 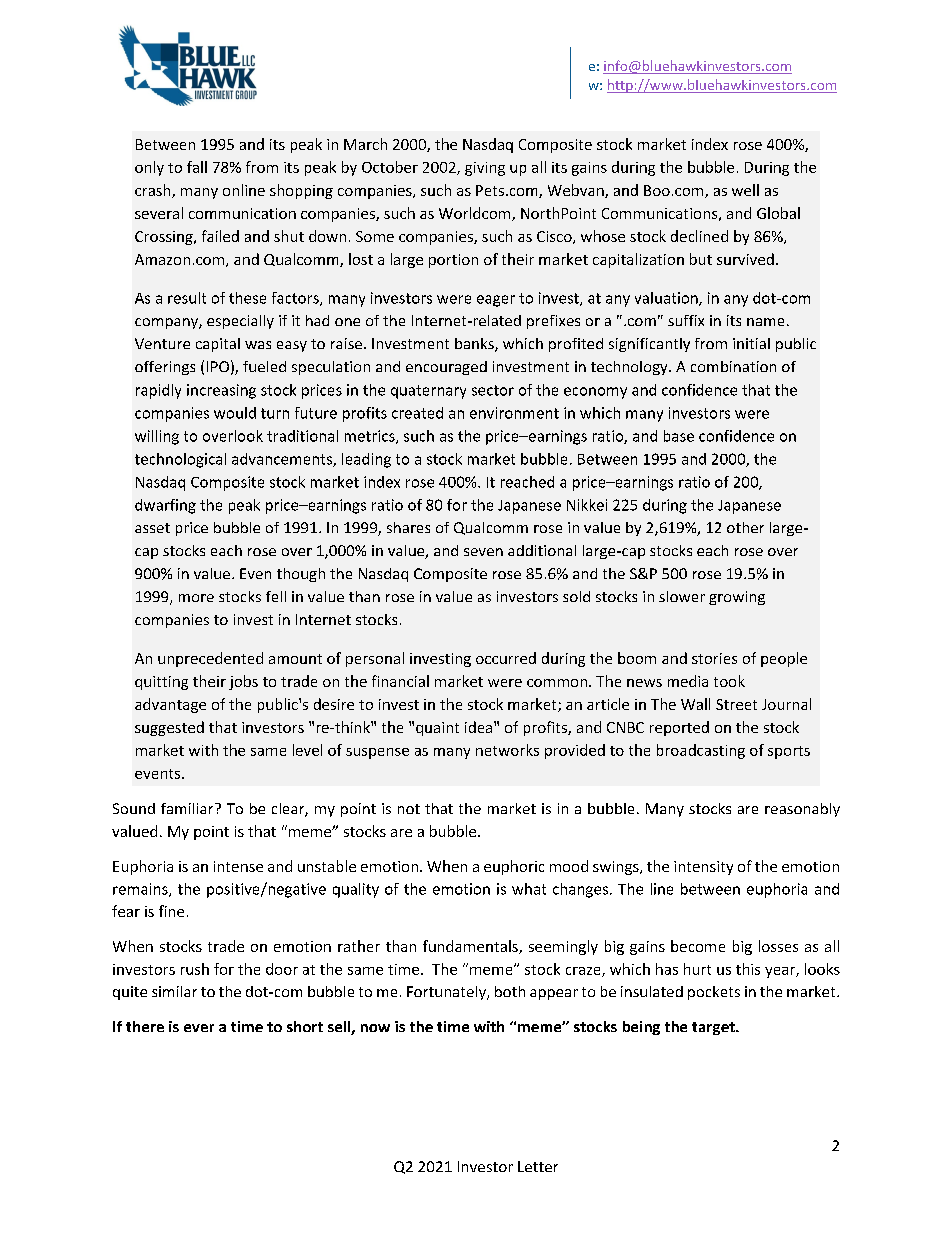 I want to click on encouraged, so click(x=446, y=368).
